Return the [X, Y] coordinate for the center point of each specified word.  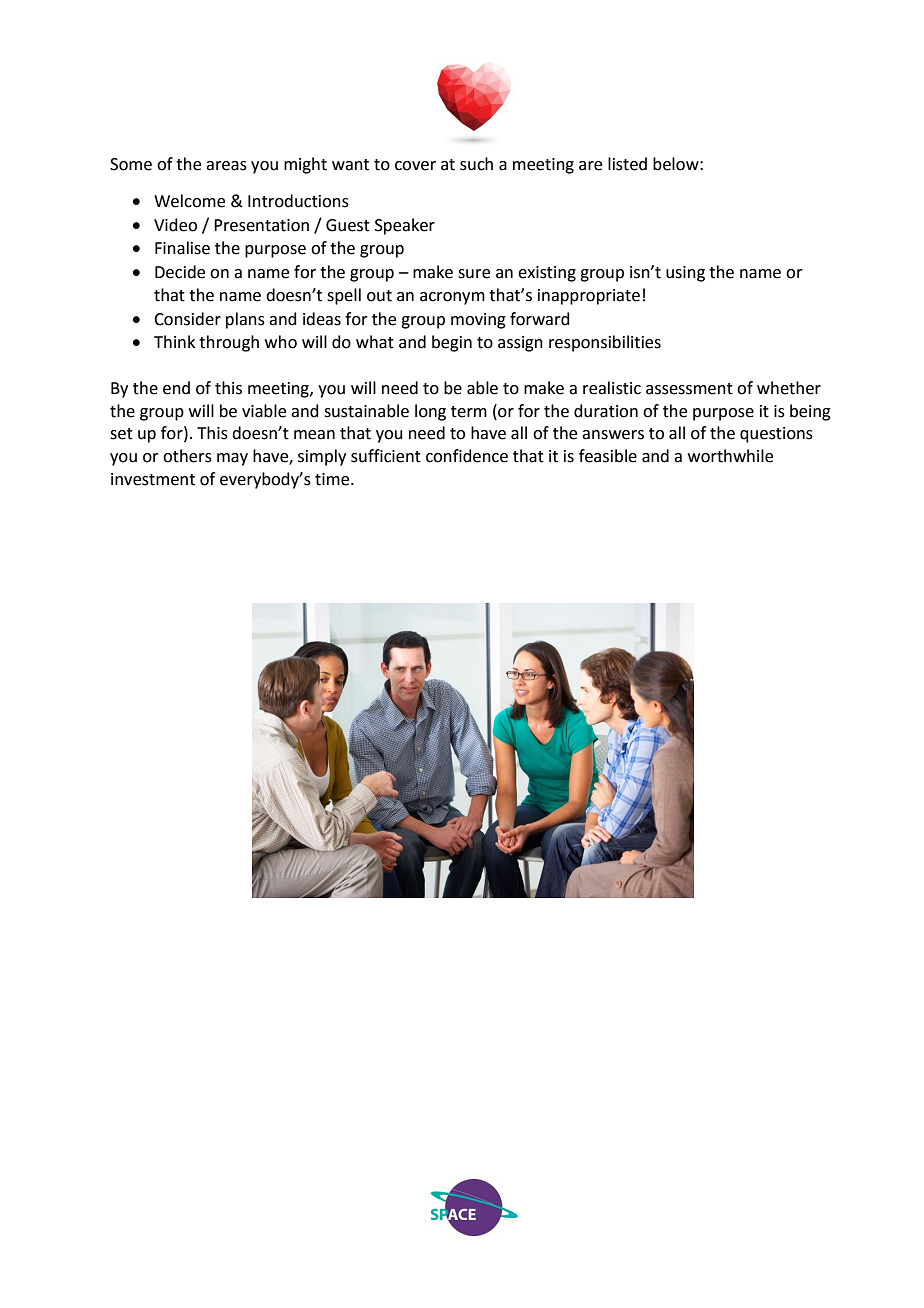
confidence [467, 456]
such [476, 164]
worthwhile [730, 456]
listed [627, 164]
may [232, 459]
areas [226, 166]
